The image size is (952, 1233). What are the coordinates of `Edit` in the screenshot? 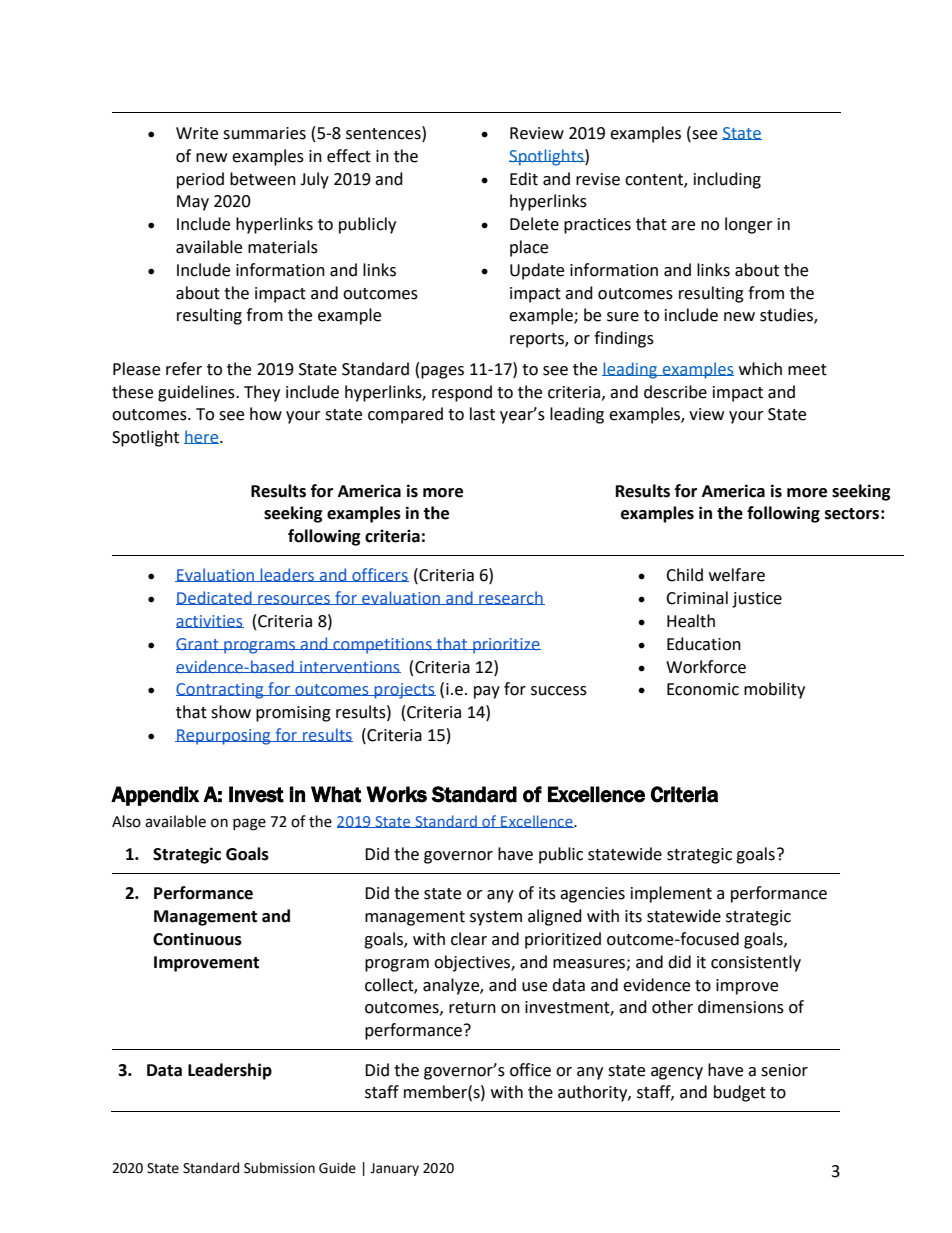 It's located at (524, 179).
